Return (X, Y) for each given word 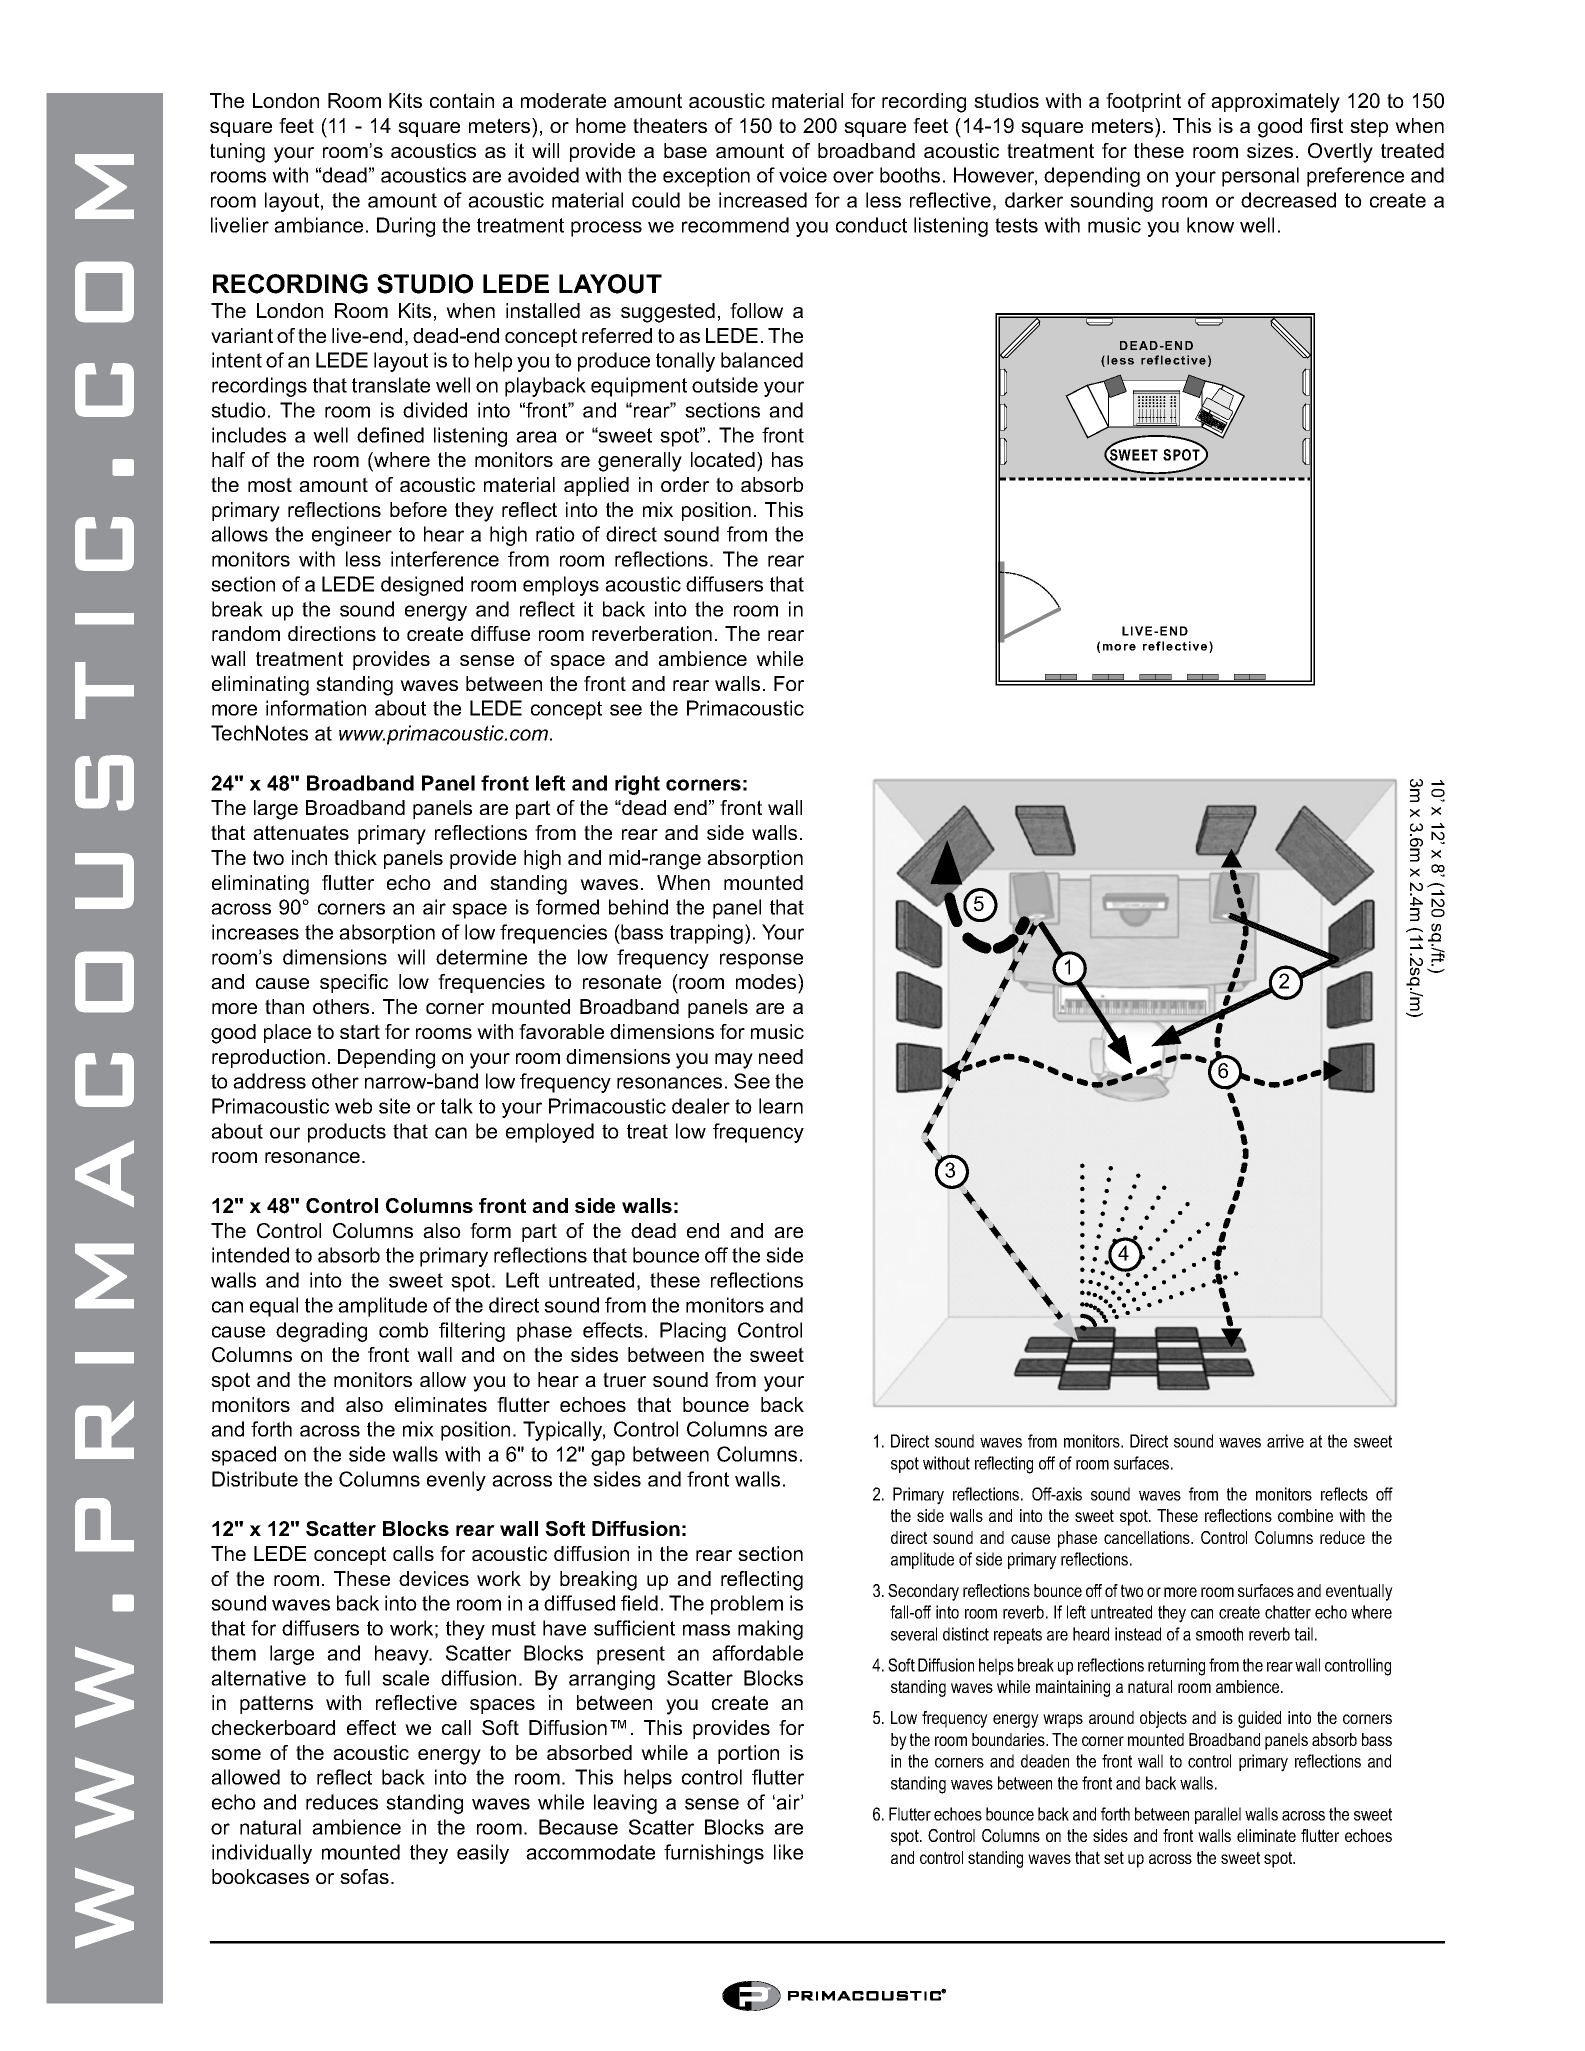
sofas (364, 1876)
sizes (1270, 150)
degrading (321, 1332)
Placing (693, 1332)
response (761, 961)
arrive (1285, 1441)
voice (803, 175)
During (406, 227)
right (637, 785)
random (246, 633)
